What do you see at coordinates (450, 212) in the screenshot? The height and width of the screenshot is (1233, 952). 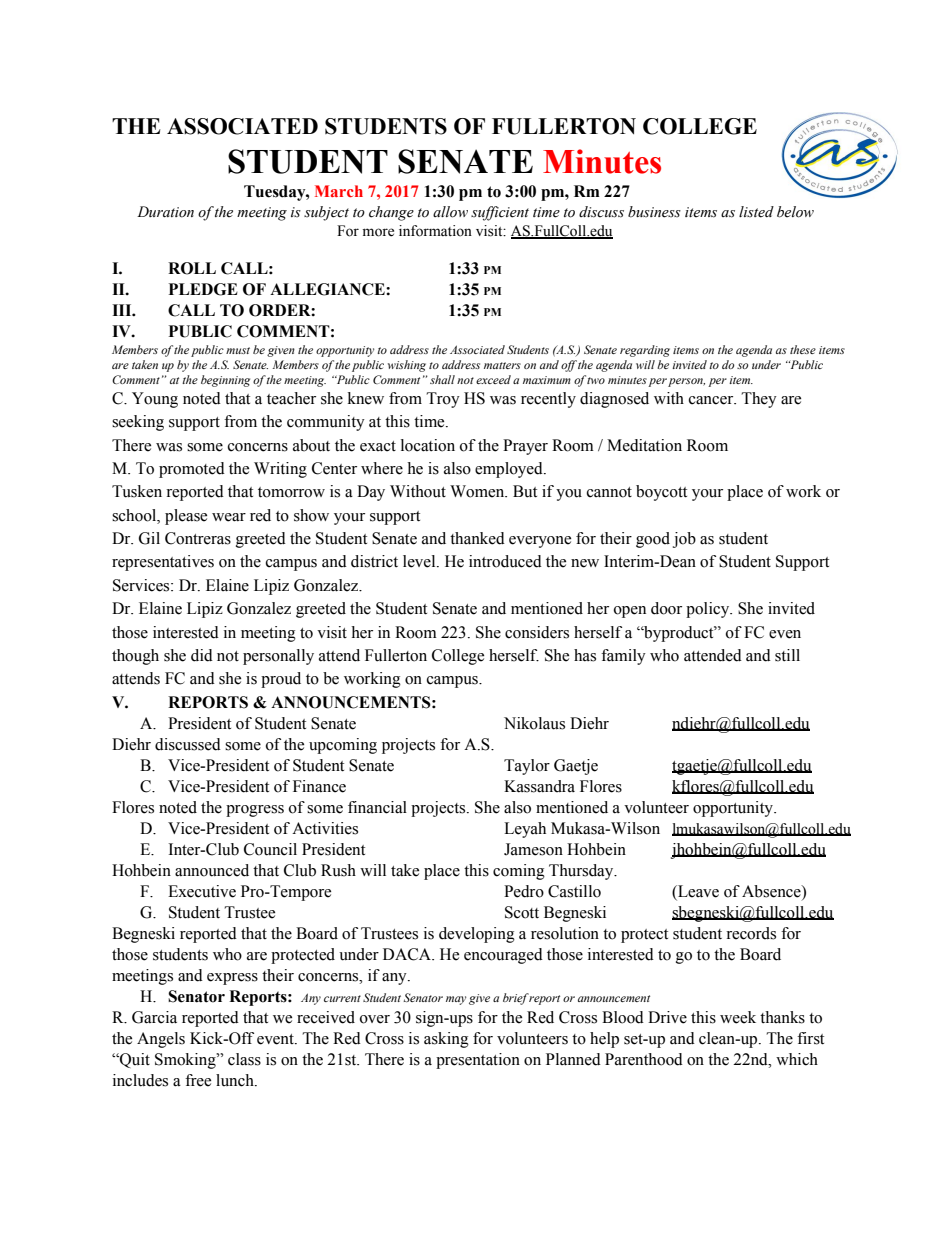 I see `allow` at bounding box center [450, 212].
